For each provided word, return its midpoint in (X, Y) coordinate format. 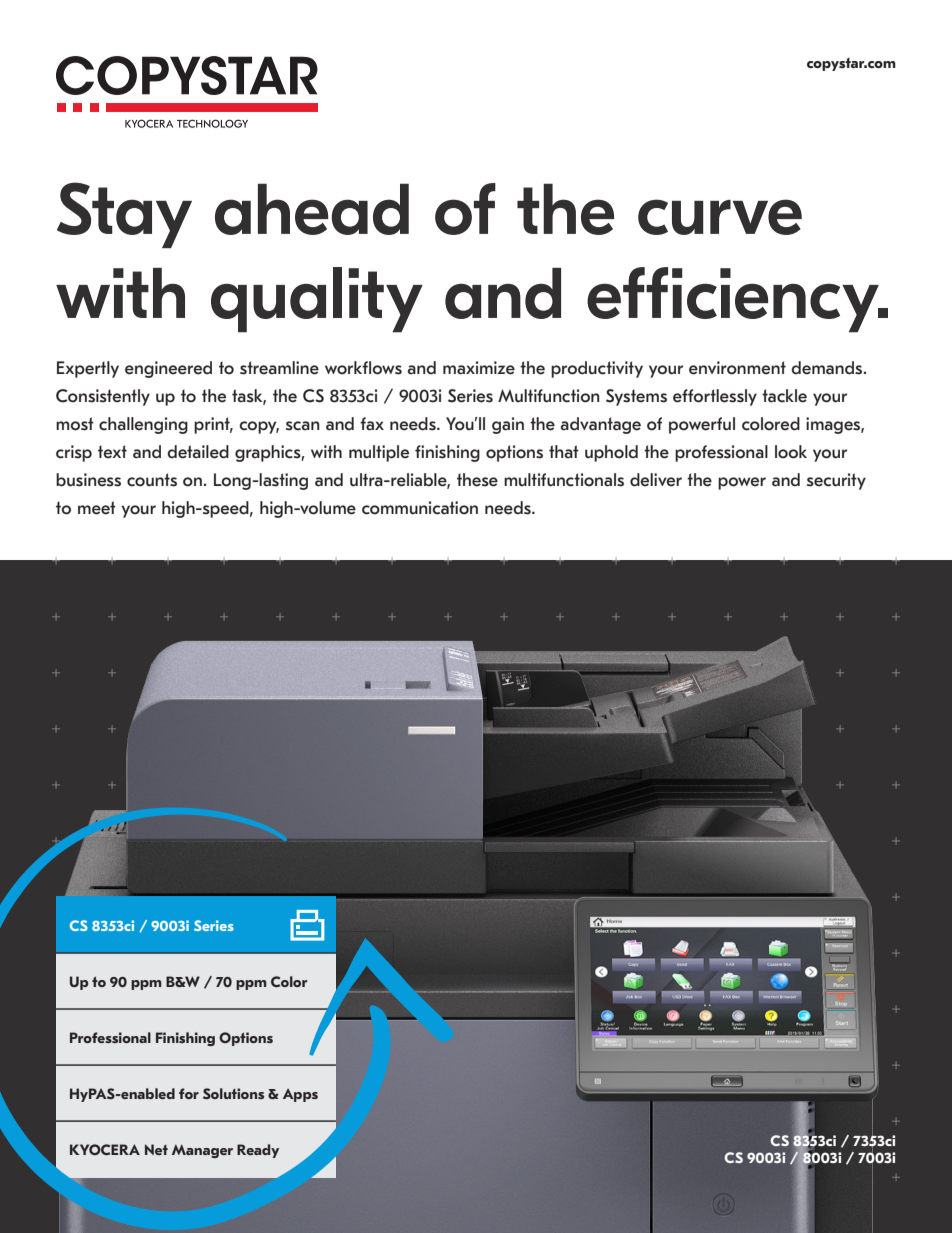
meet (97, 508)
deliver (656, 480)
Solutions (233, 1093)
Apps (300, 1095)
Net (156, 1149)
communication (420, 508)
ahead (312, 209)
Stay (124, 215)
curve (720, 217)
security (836, 481)
